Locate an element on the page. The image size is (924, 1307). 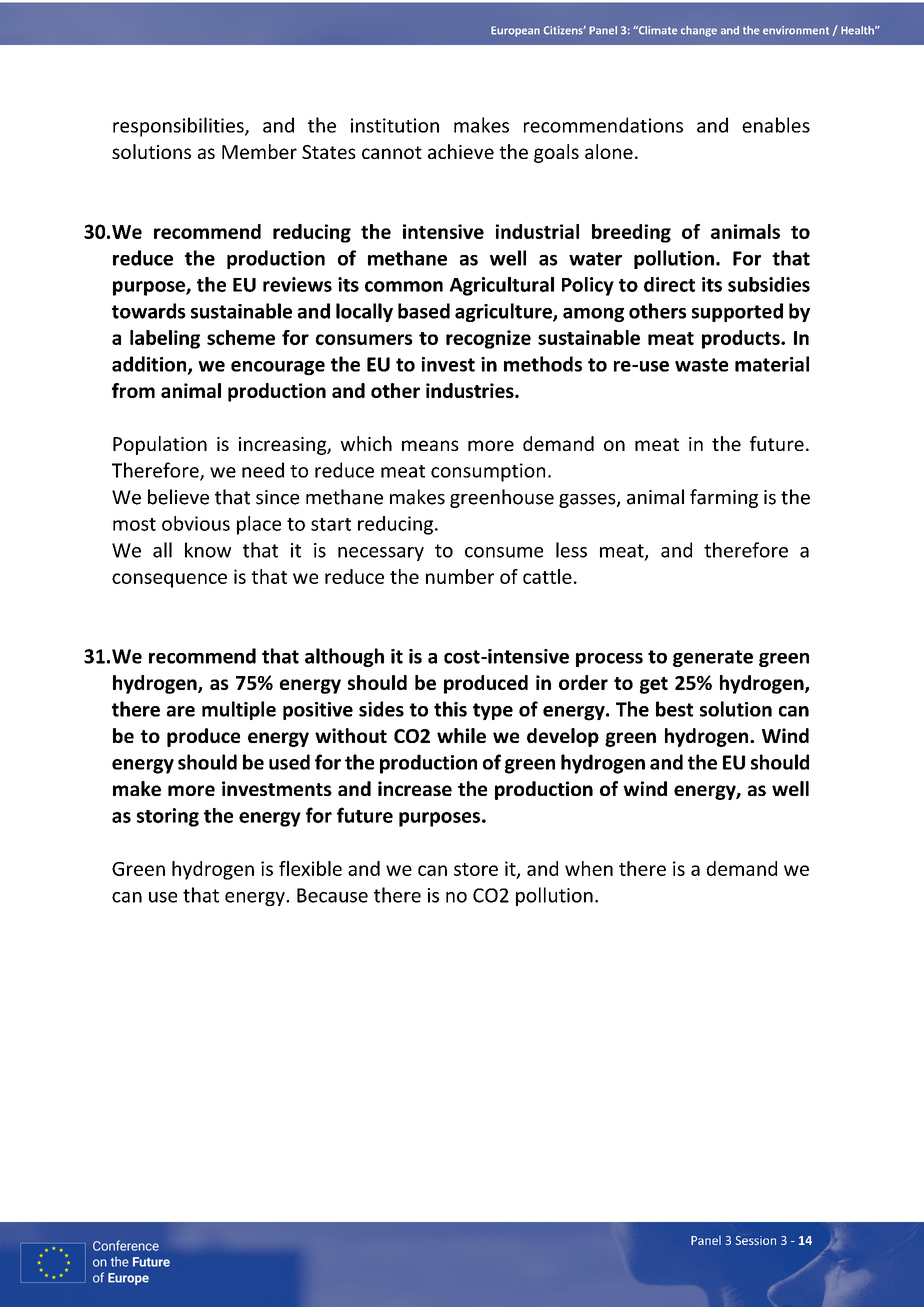
change is located at coordinates (699, 31).
